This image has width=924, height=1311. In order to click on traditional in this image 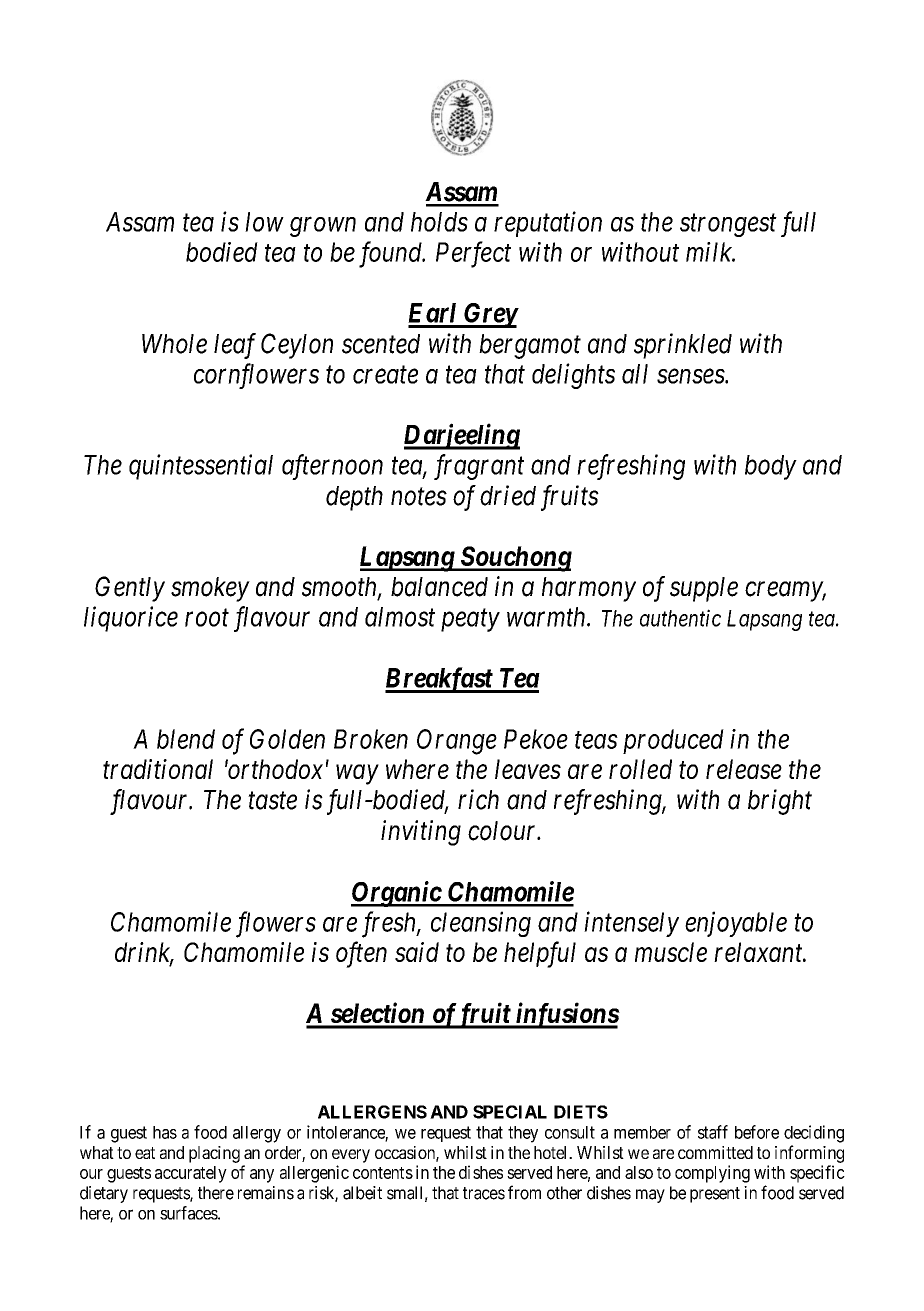, I will do `click(158, 769)`.
